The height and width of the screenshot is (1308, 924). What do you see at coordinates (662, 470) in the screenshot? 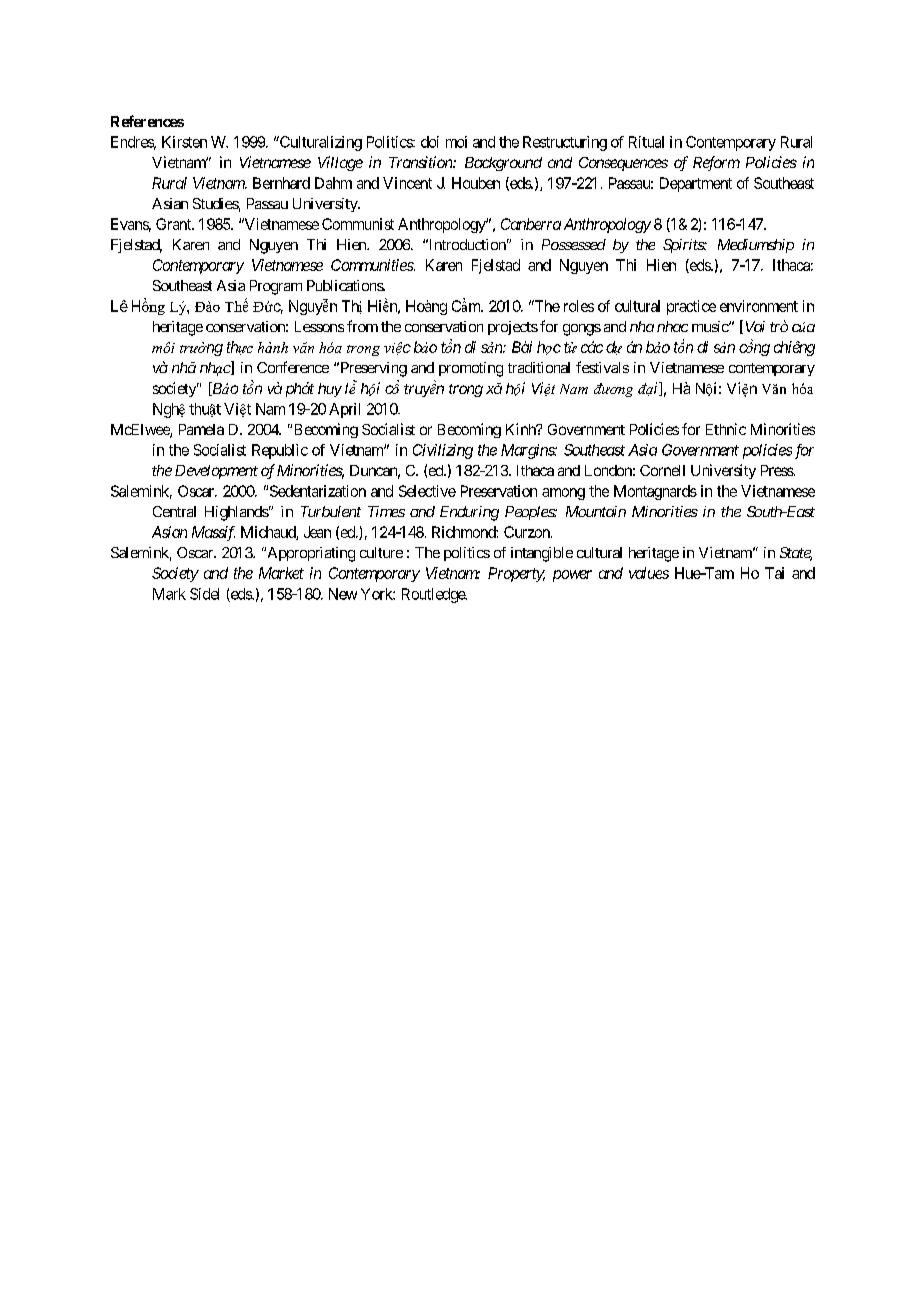
I see `Cornell` at bounding box center [662, 470].
